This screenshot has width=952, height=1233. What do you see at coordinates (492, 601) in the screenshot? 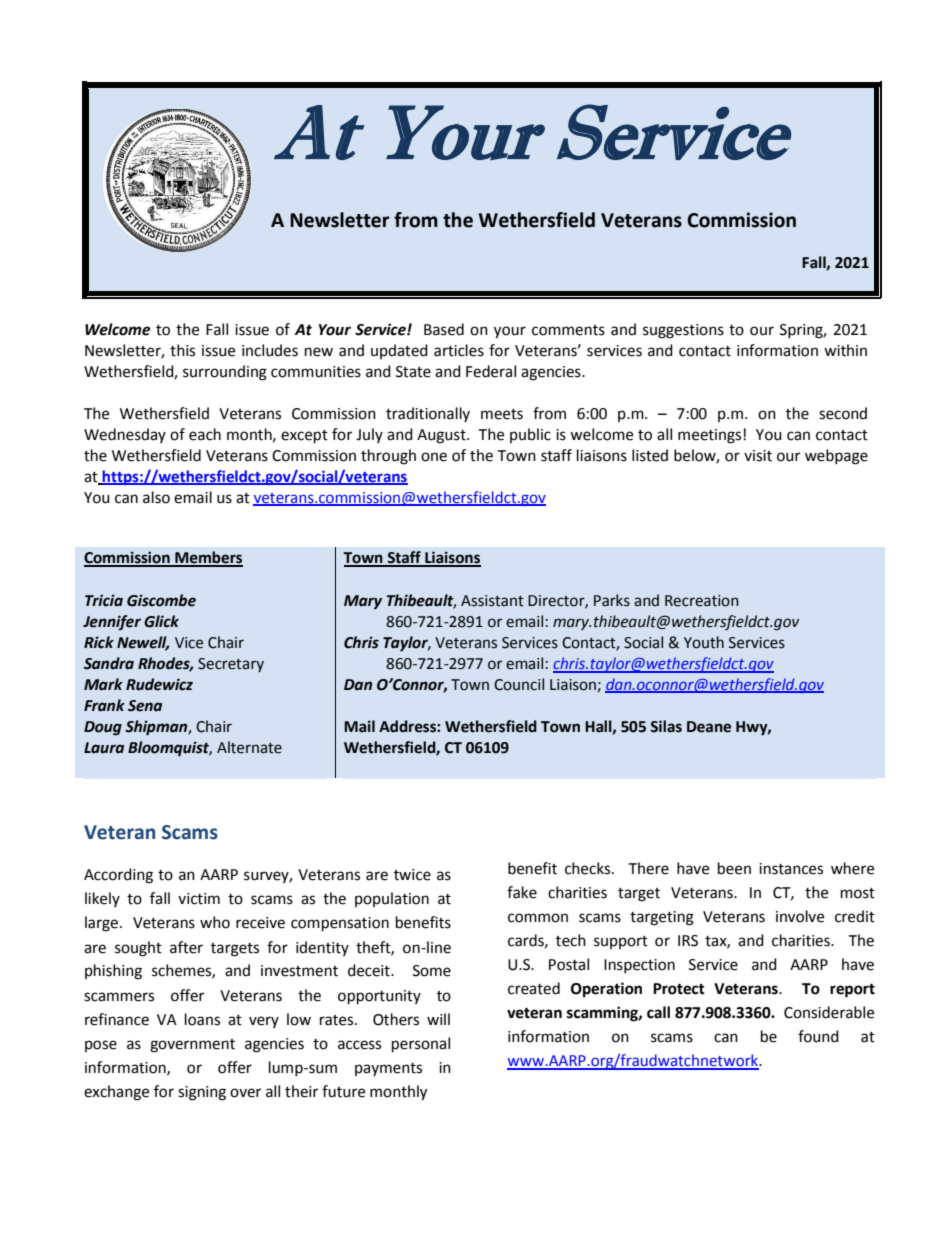
I see `Assistant` at bounding box center [492, 601].
